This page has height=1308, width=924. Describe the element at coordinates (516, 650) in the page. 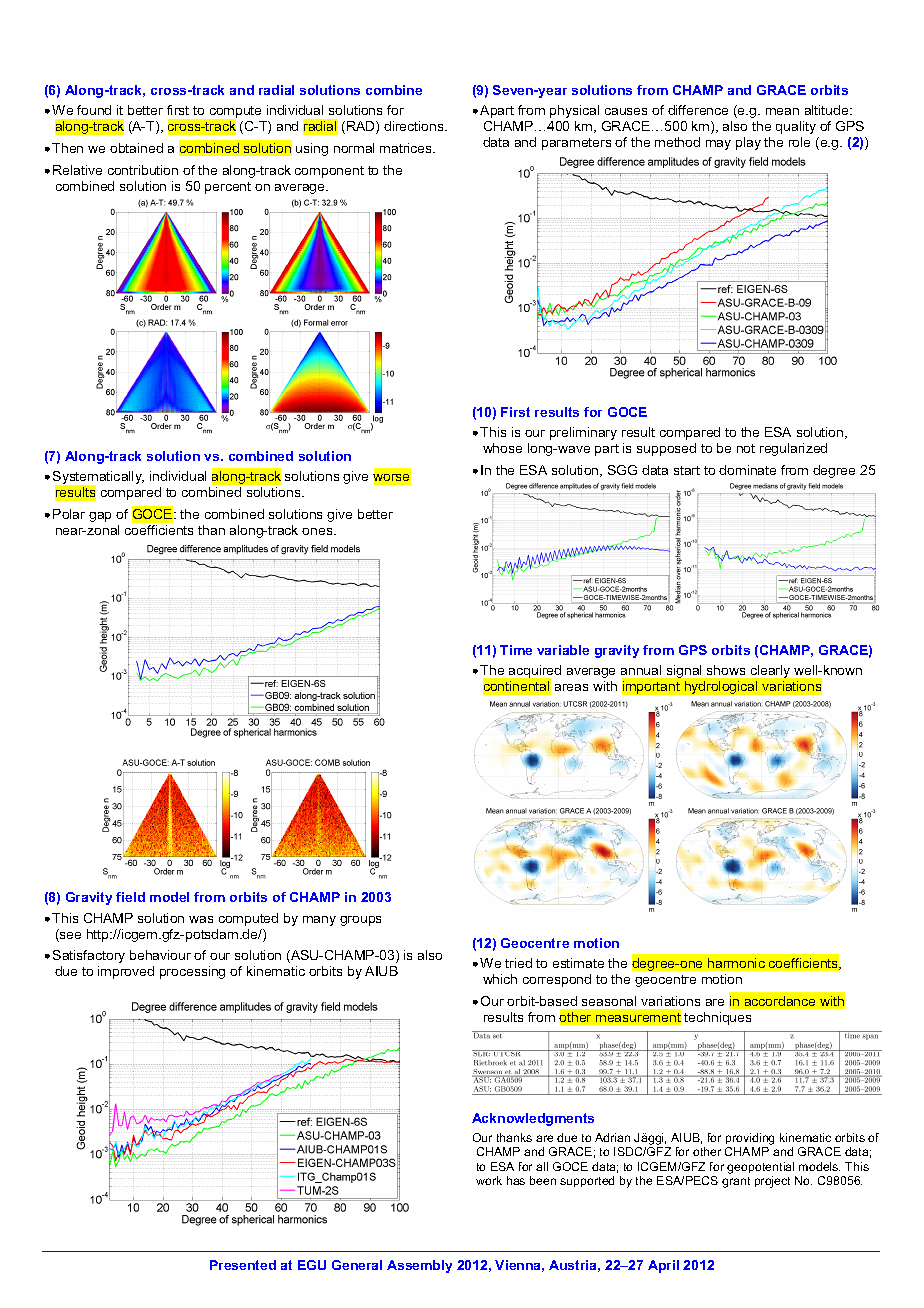

I see `Time` at that location.
